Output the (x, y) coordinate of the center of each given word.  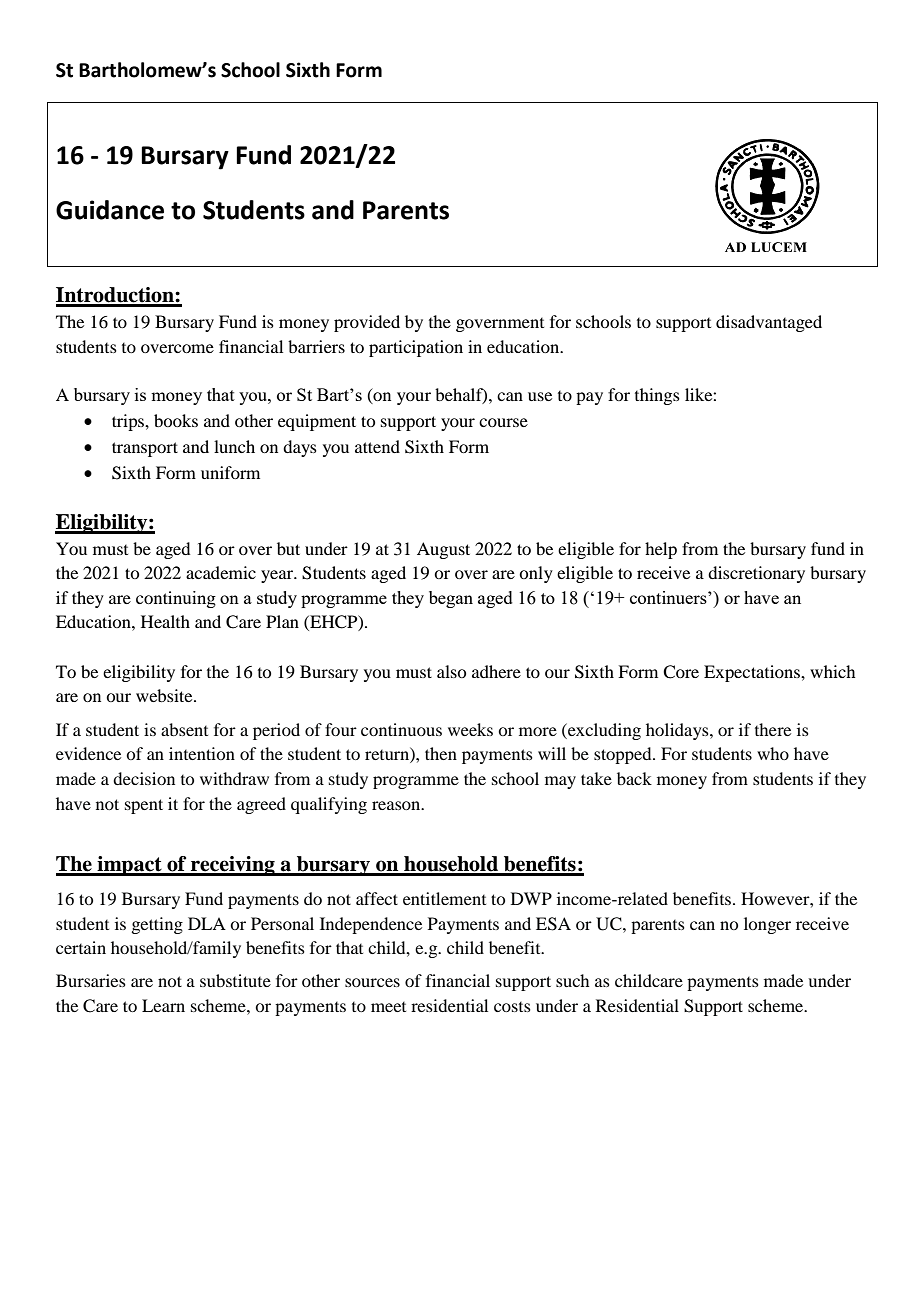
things (657, 396)
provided (367, 323)
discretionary (756, 574)
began (451, 599)
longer (767, 925)
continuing (176, 599)
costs (512, 1007)
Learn (163, 1005)
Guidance (110, 210)
